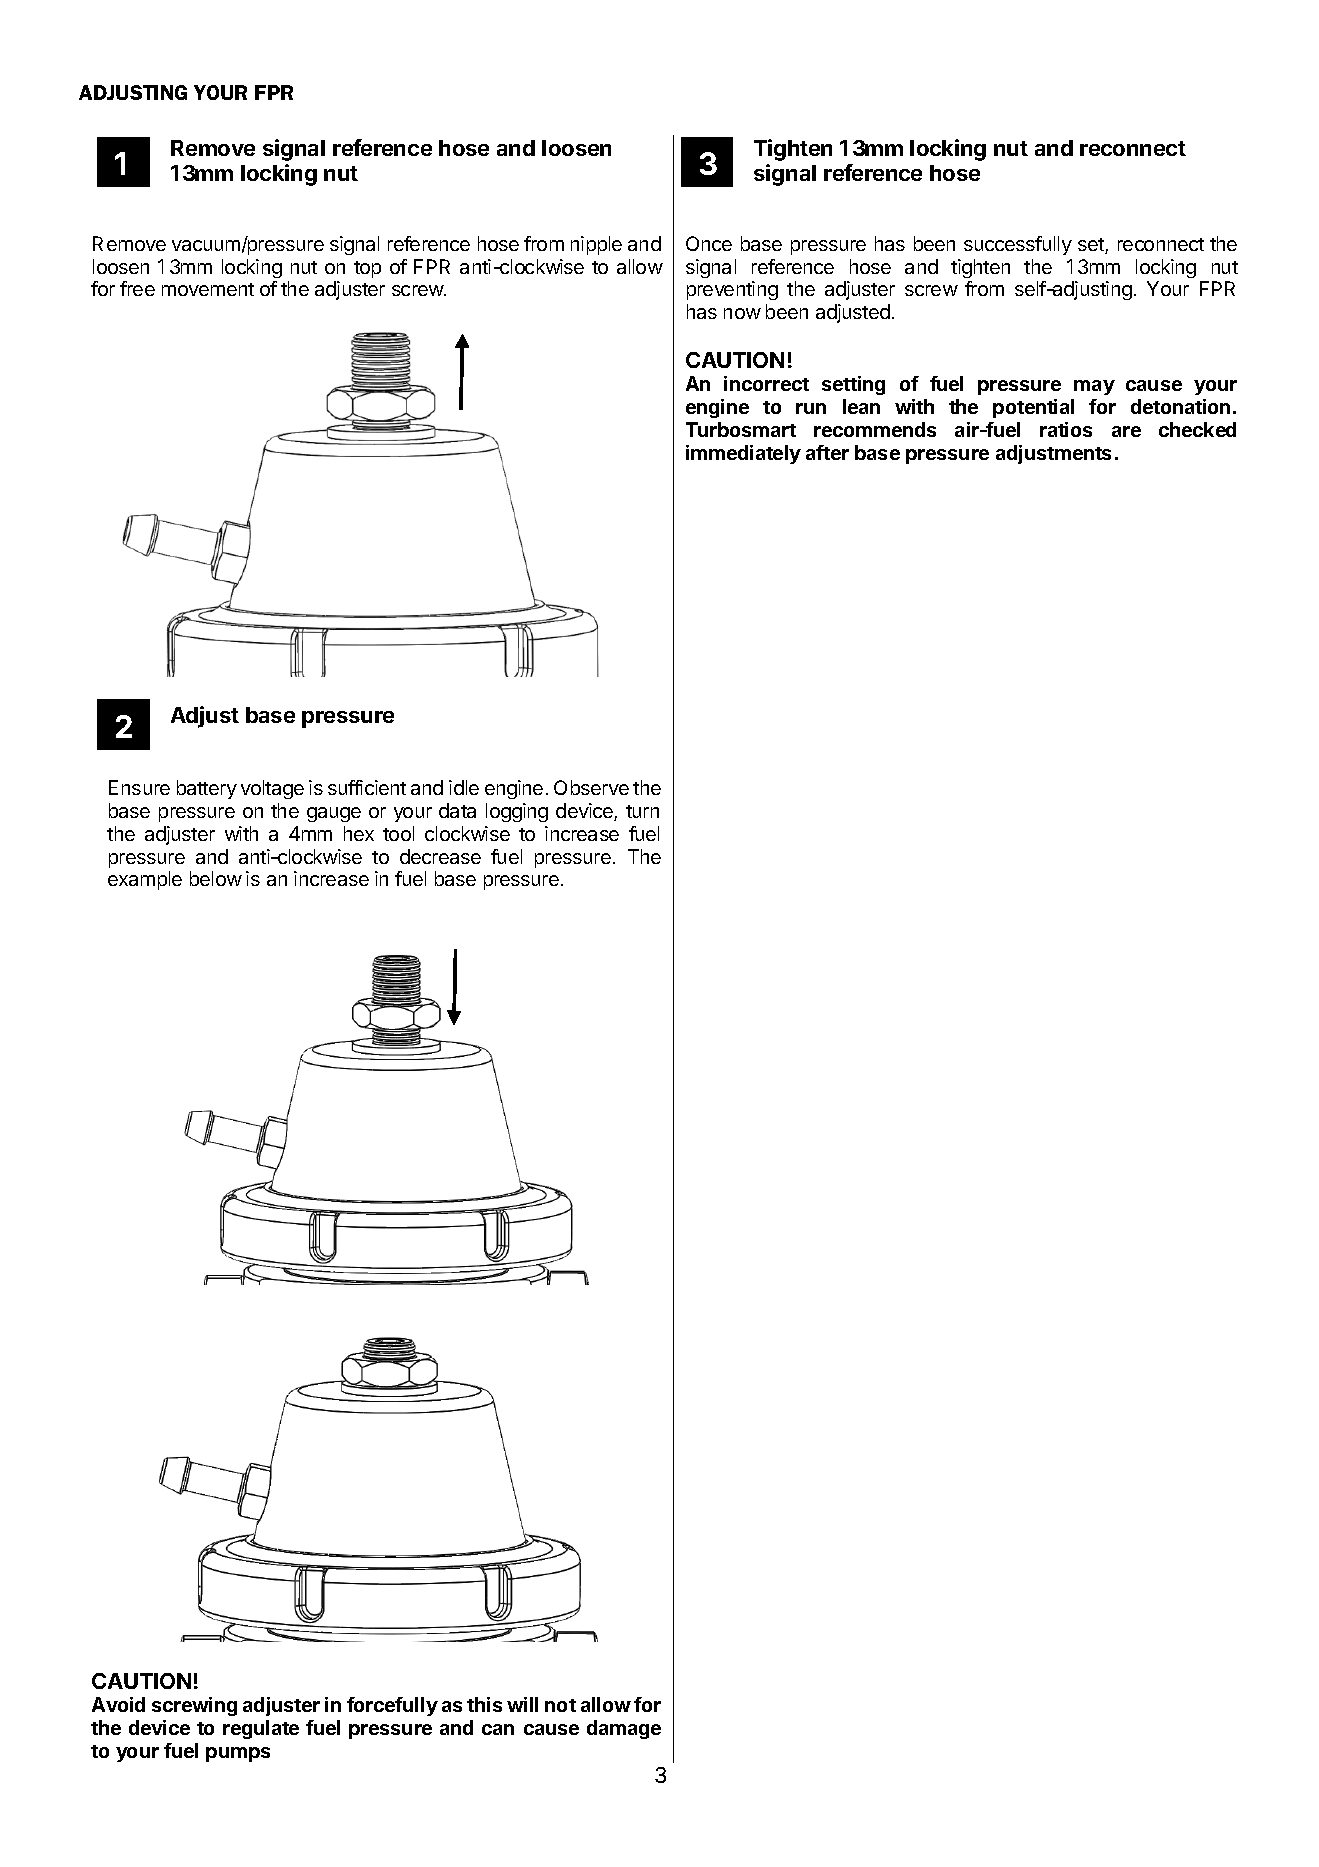 This screenshot has height=1867, width=1319. What do you see at coordinates (208, 289) in the screenshot?
I see `movement` at bounding box center [208, 289].
